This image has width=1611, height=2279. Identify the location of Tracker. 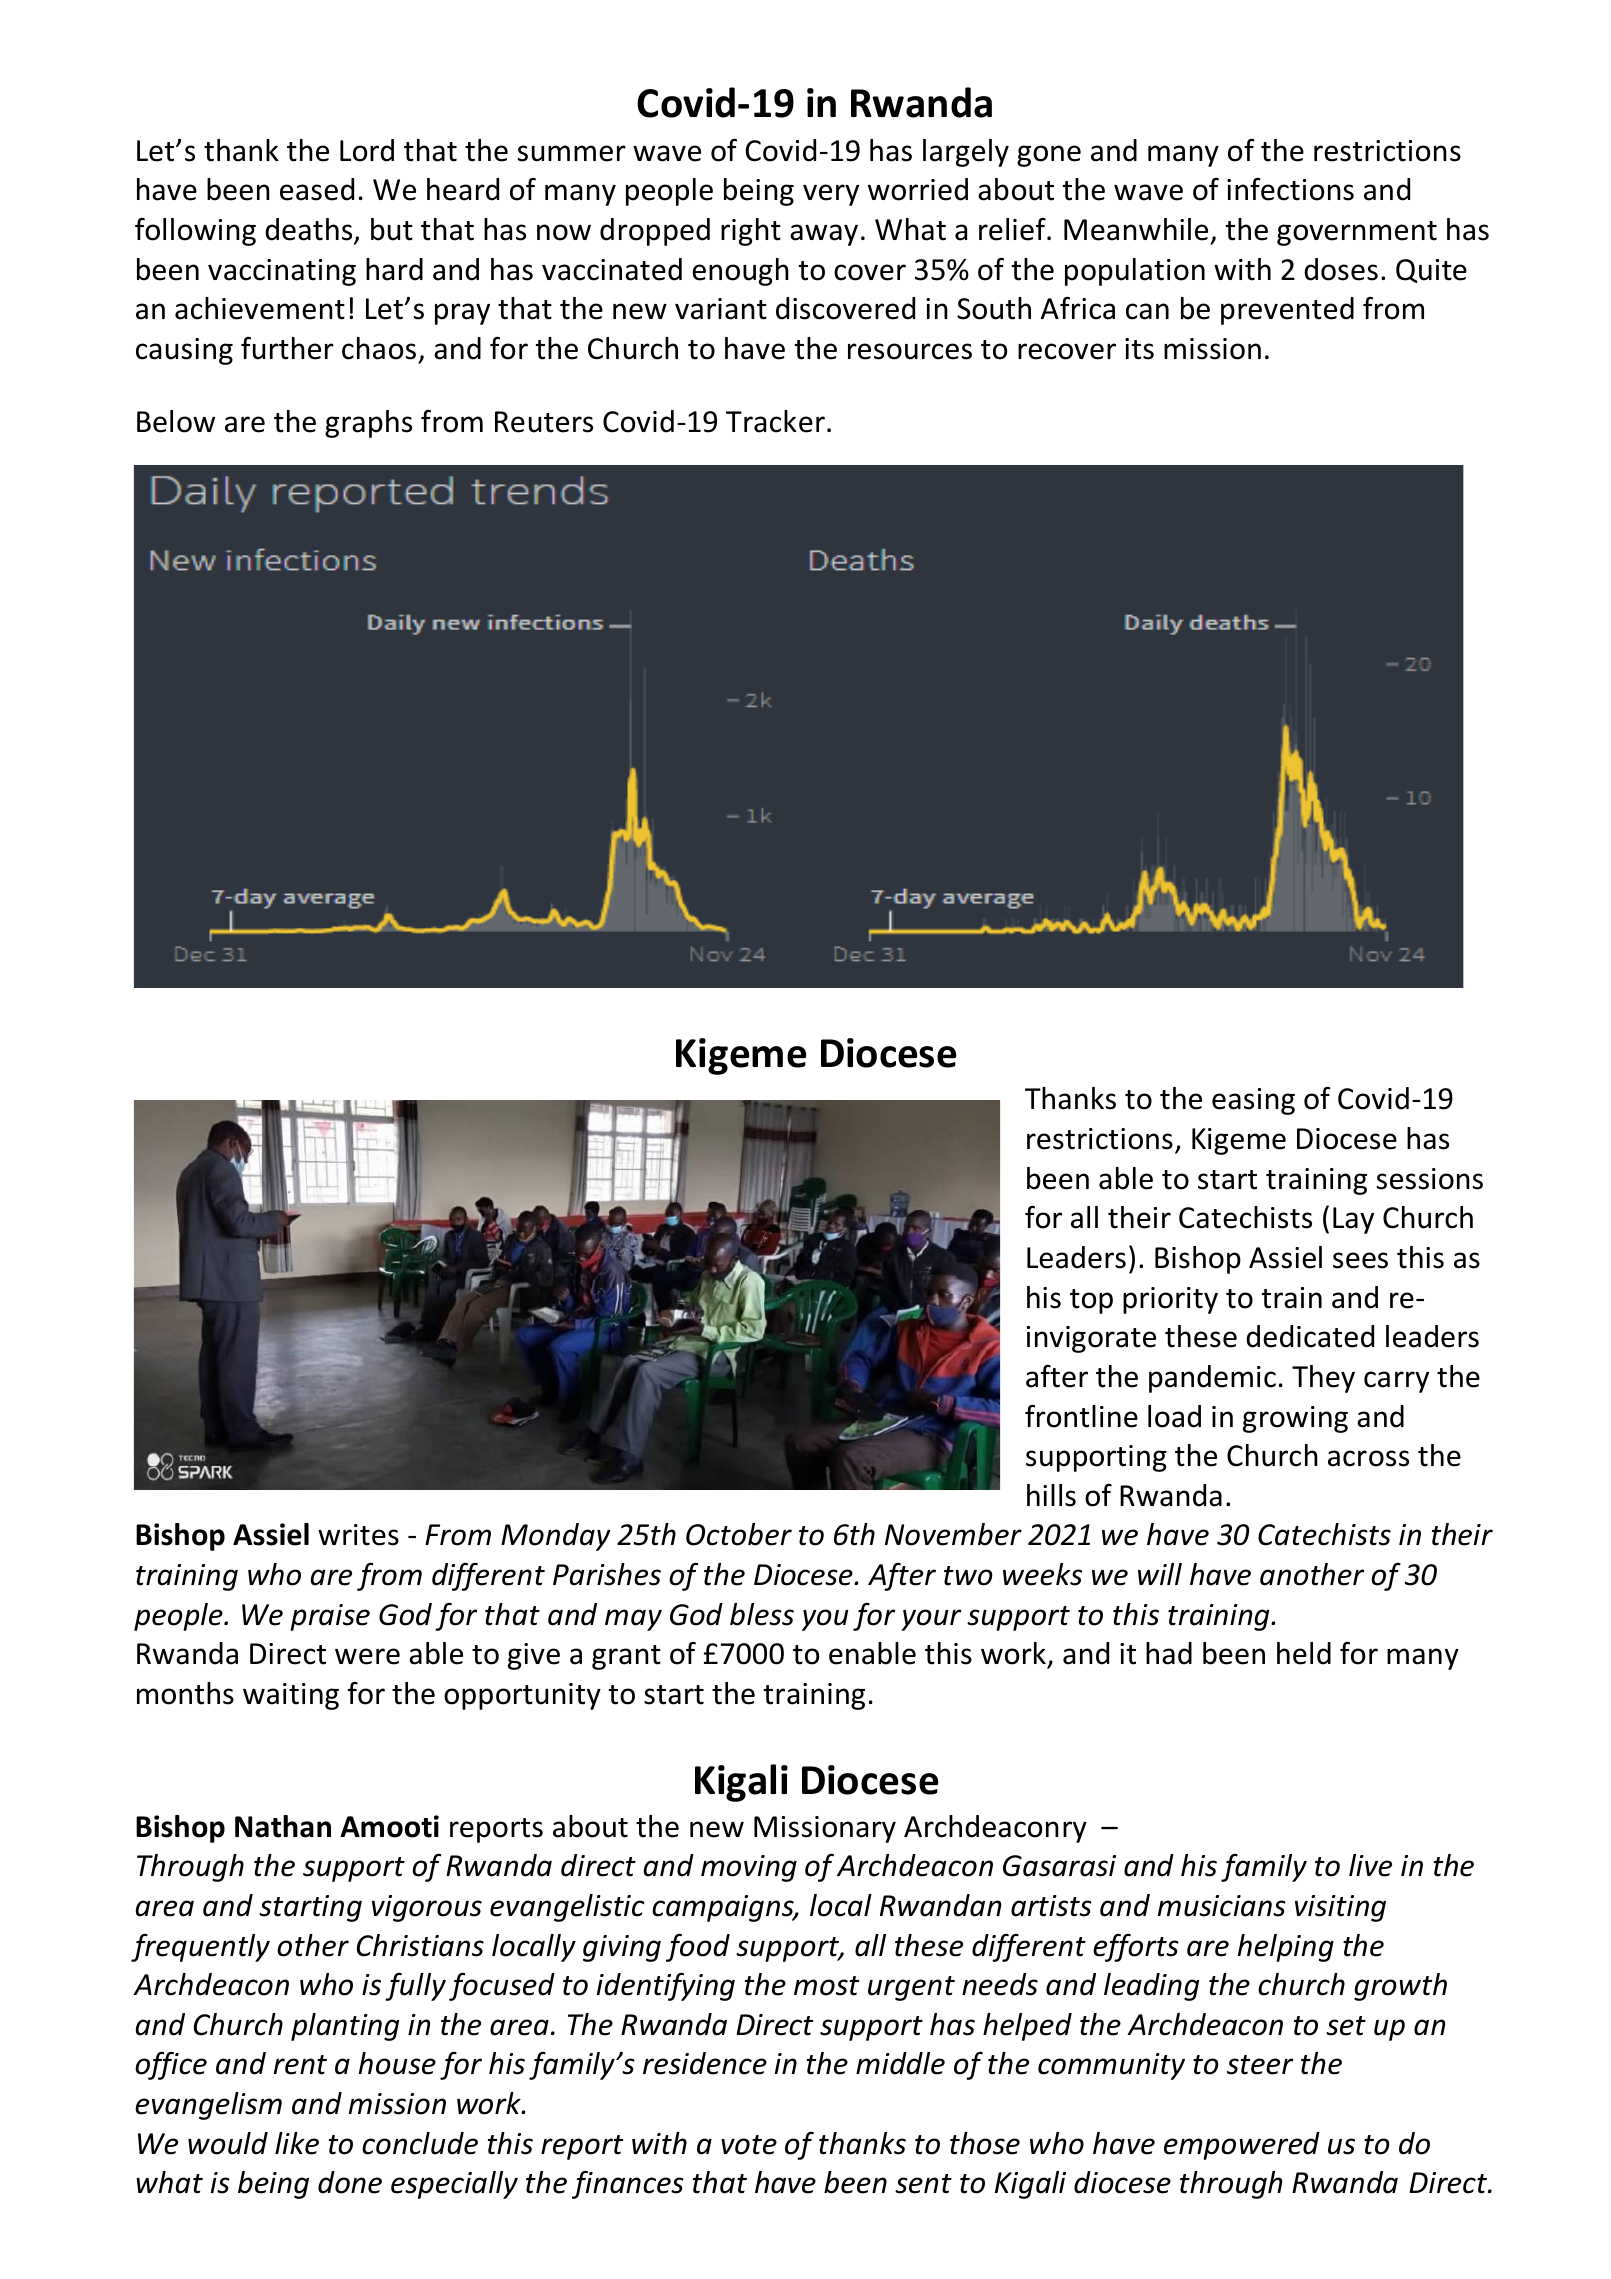
(775, 421).
